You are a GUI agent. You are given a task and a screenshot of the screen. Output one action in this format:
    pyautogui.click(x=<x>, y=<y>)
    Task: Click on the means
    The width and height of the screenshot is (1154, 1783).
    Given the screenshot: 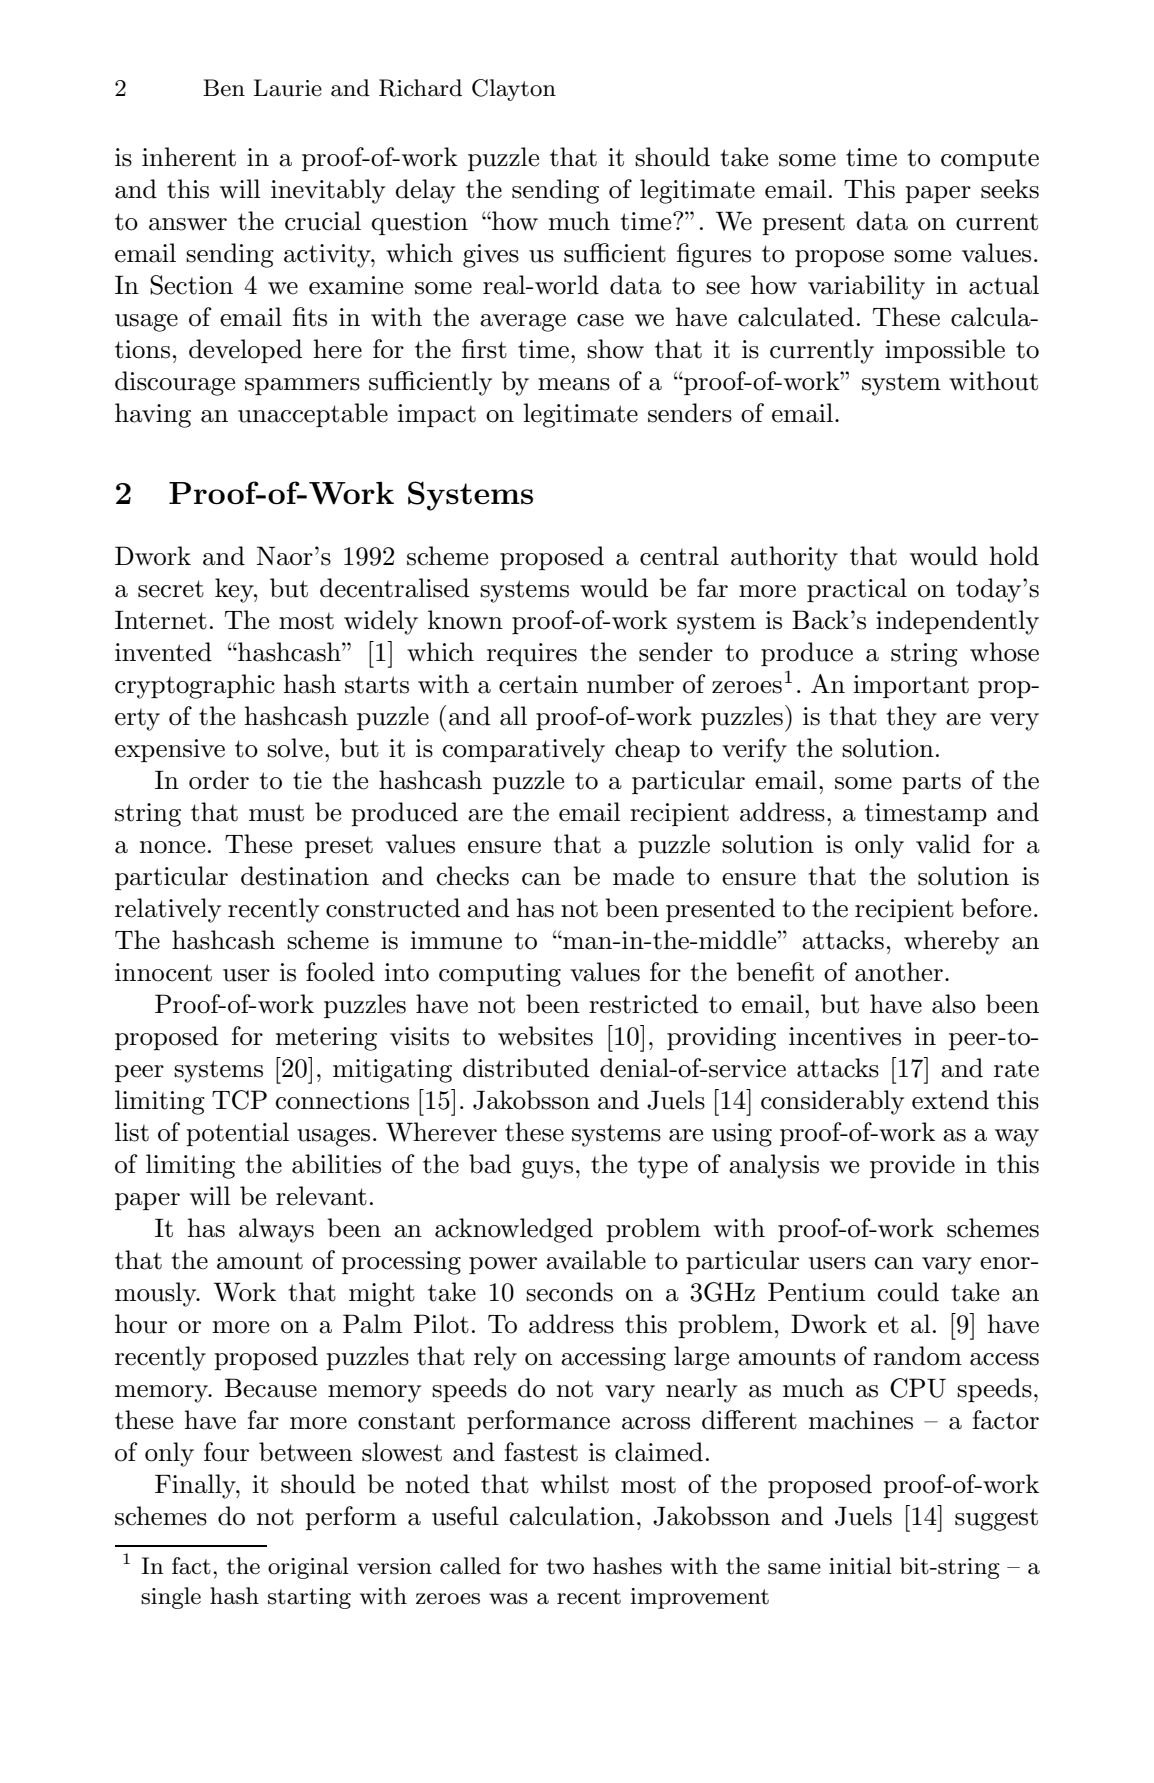 What is the action you would take?
    pyautogui.click(x=574, y=384)
